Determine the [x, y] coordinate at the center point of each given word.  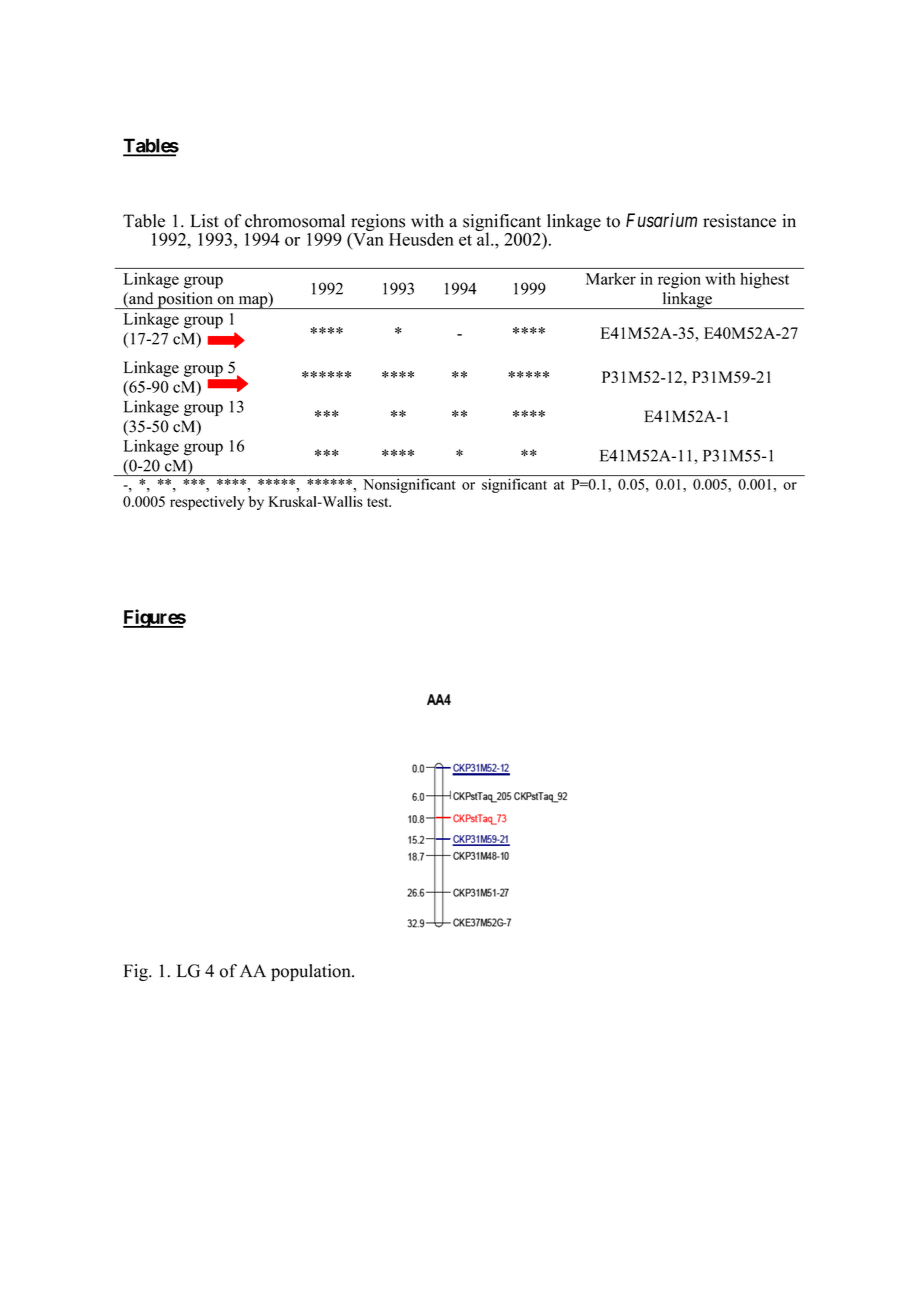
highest [764, 280]
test [379, 502]
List [204, 221]
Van [367, 239]
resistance [739, 221]
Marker [611, 279]
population [312, 972]
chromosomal [295, 221]
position [185, 300]
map [253, 302]
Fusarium [661, 220]
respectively [207, 503]
